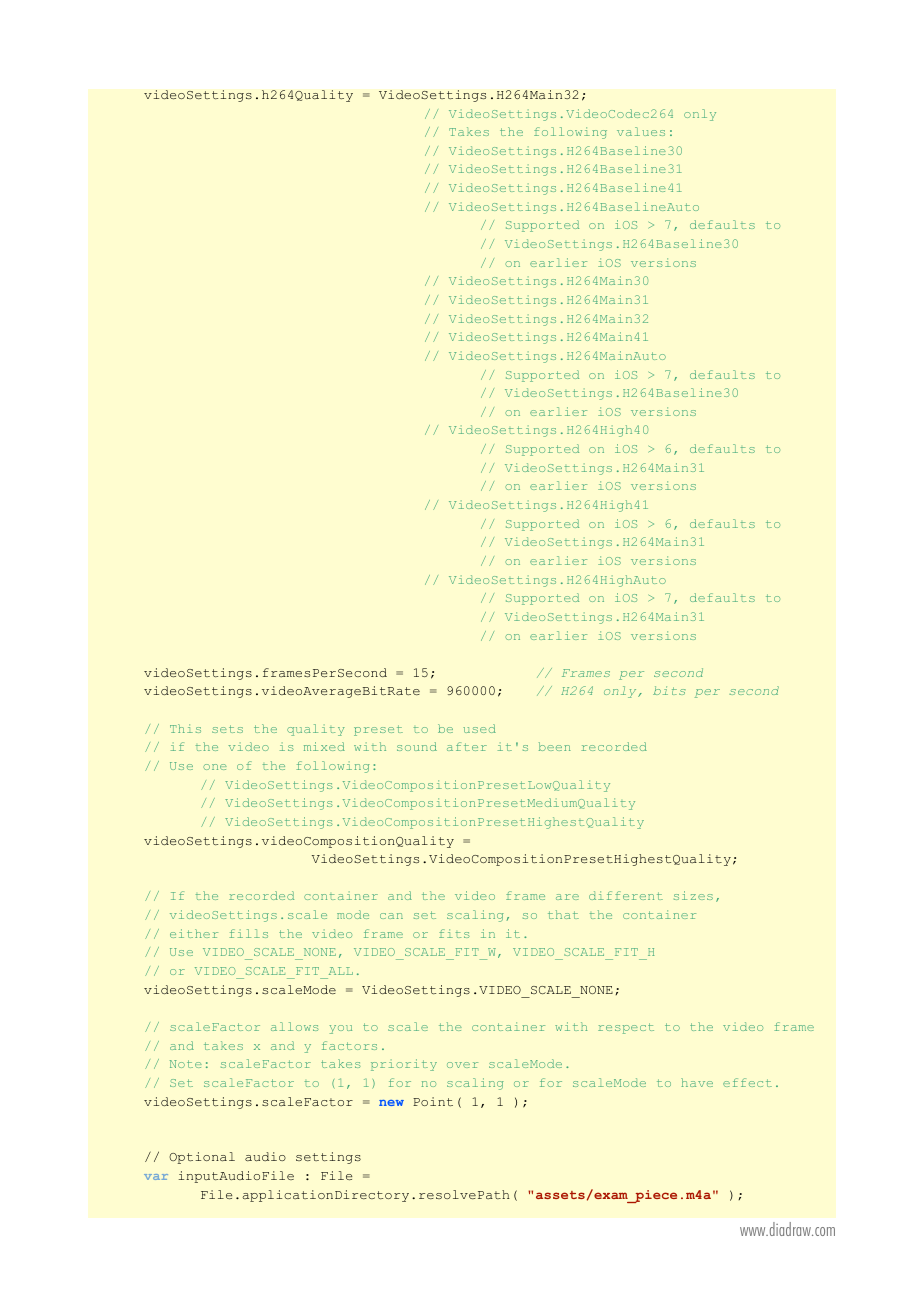 This screenshot has width=924, height=1308. I want to click on Point, so click(433, 1101).
